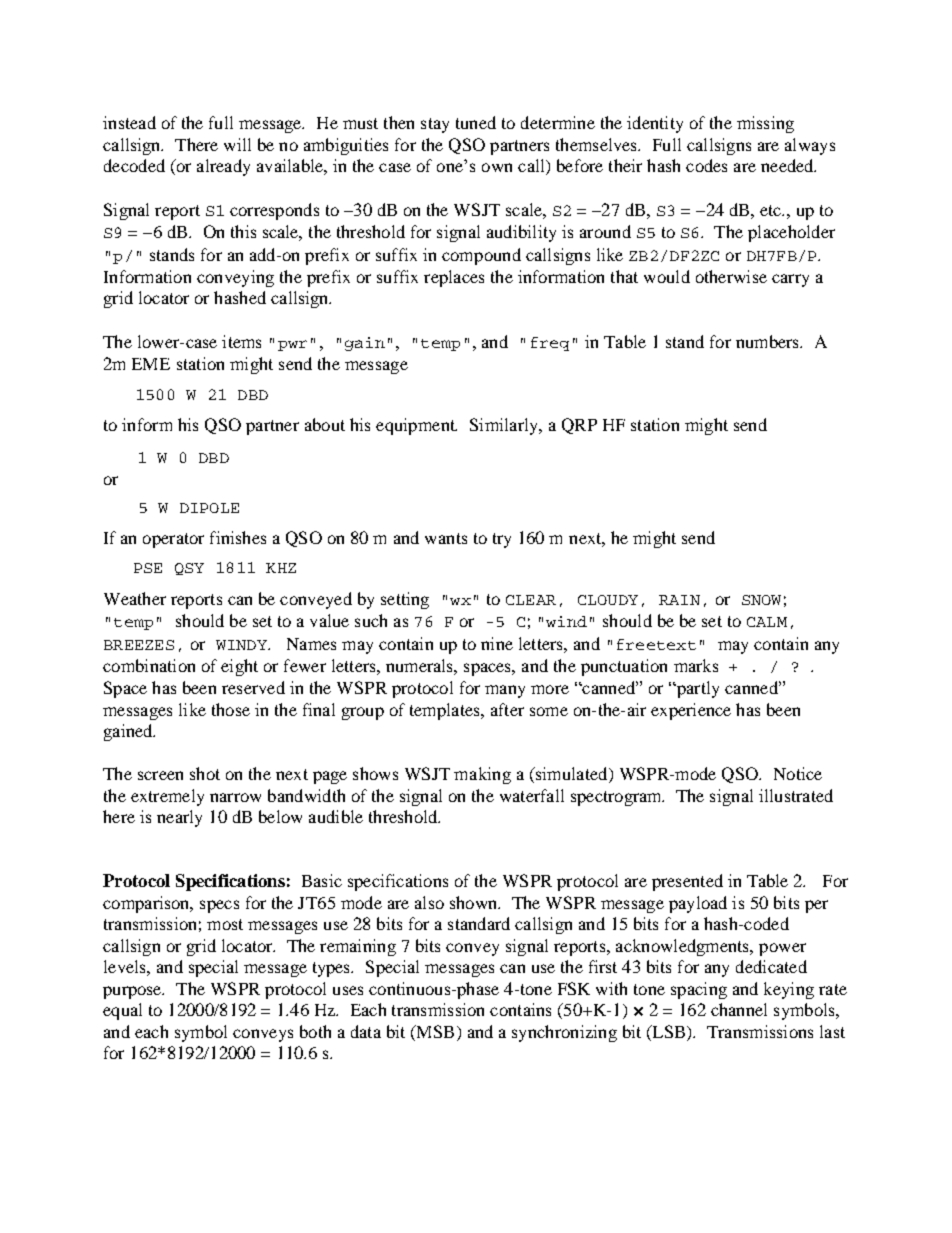 The width and height of the screenshot is (952, 1233). Describe the element at coordinates (237, 144) in the screenshot. I see `will` at that location.
